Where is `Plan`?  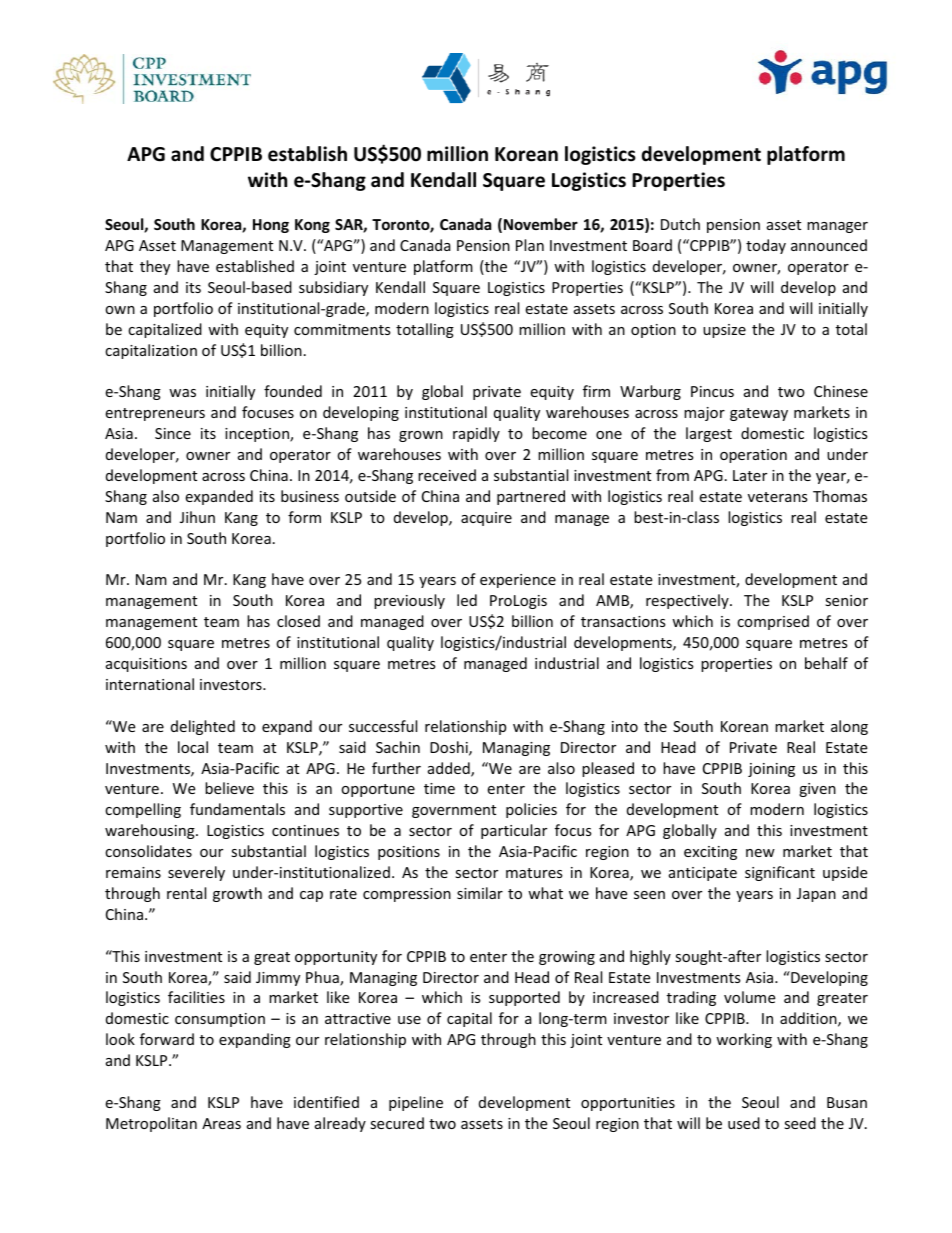 Plan is located at coordinates (530, 245).
